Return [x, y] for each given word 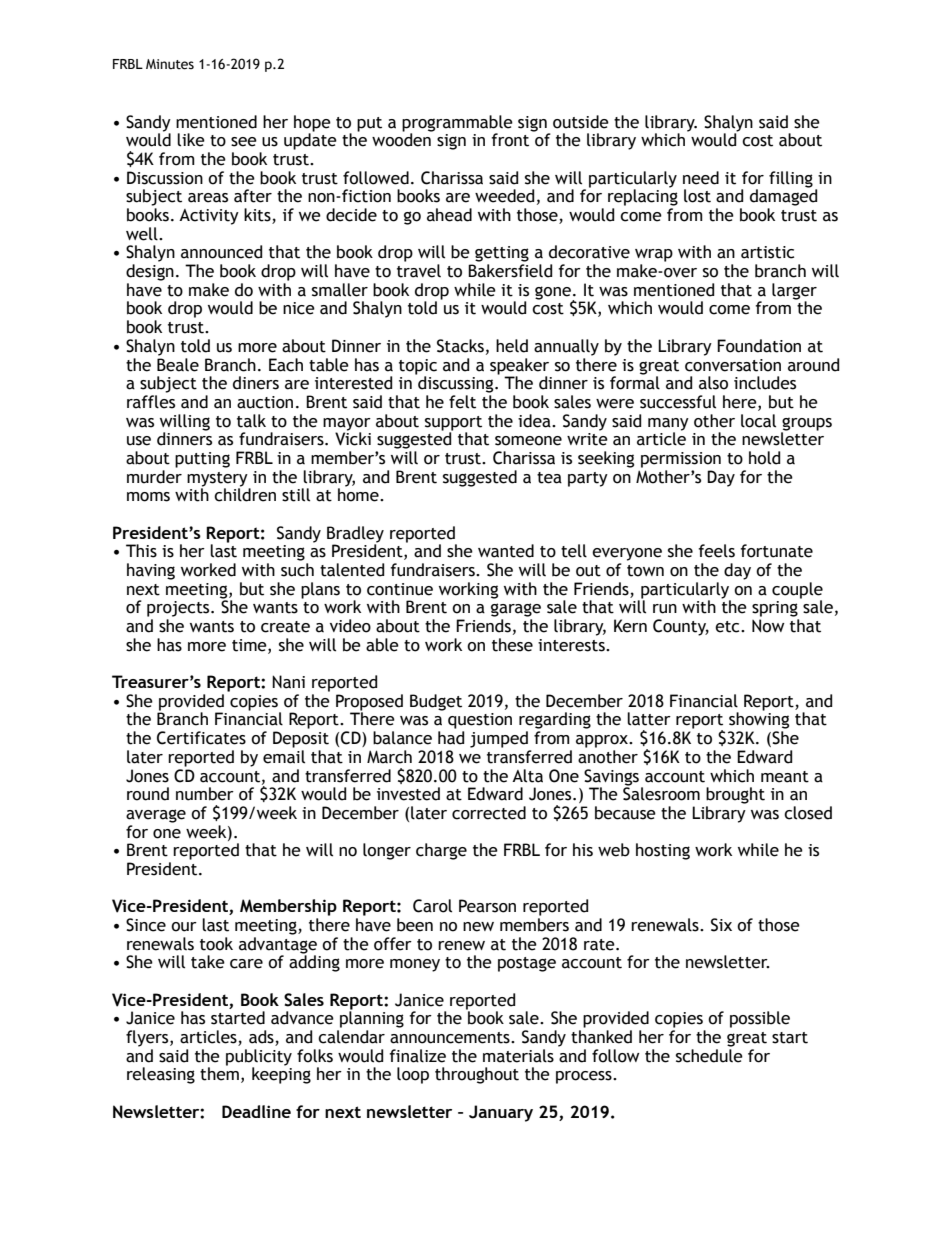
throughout [477, 1075]
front [510, 140]
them [219, 1073]
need [701, 178]
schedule [709, 1056]
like [191, 140]
